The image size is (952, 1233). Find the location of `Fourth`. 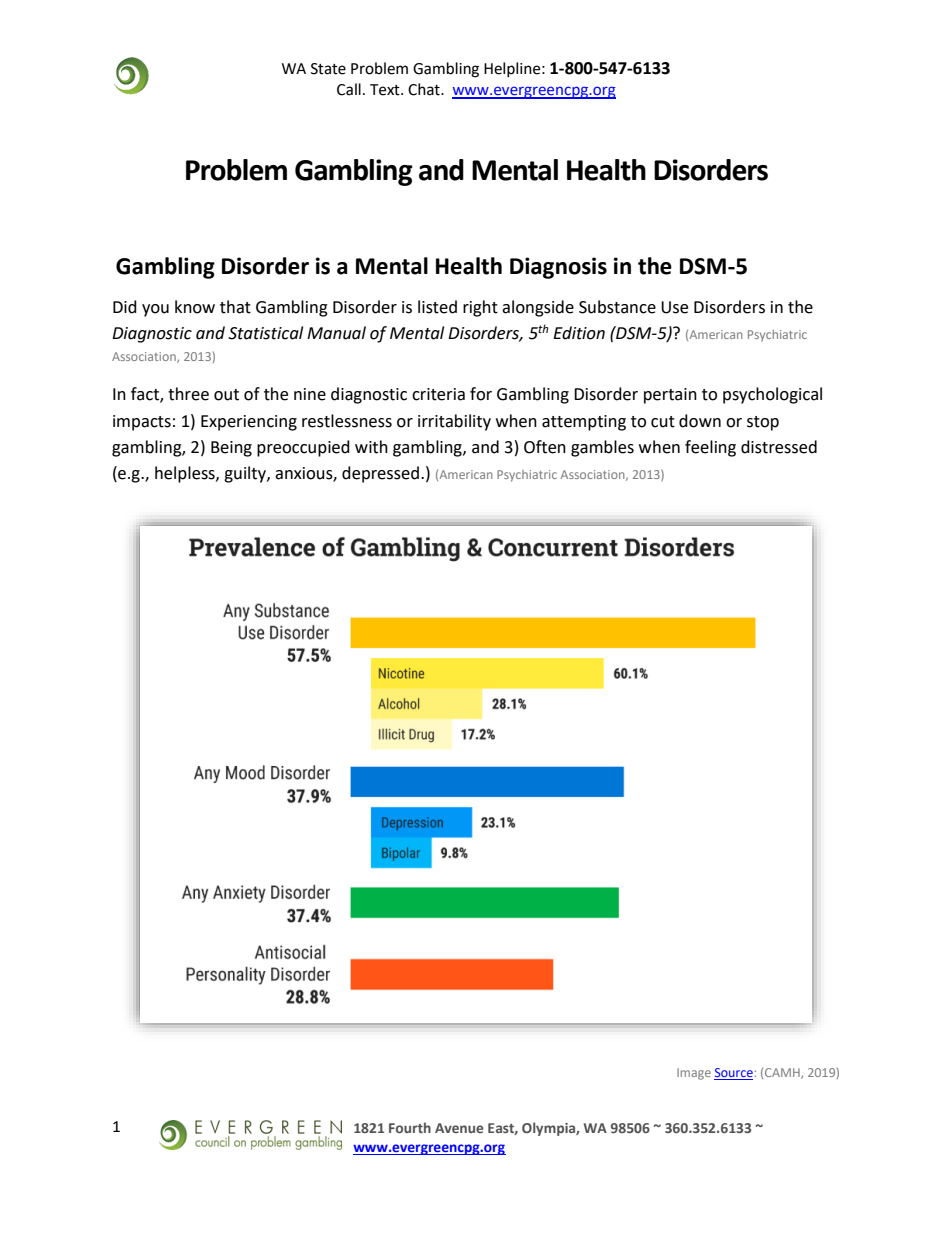

Fourth is located at coordinates (410, 1127).
